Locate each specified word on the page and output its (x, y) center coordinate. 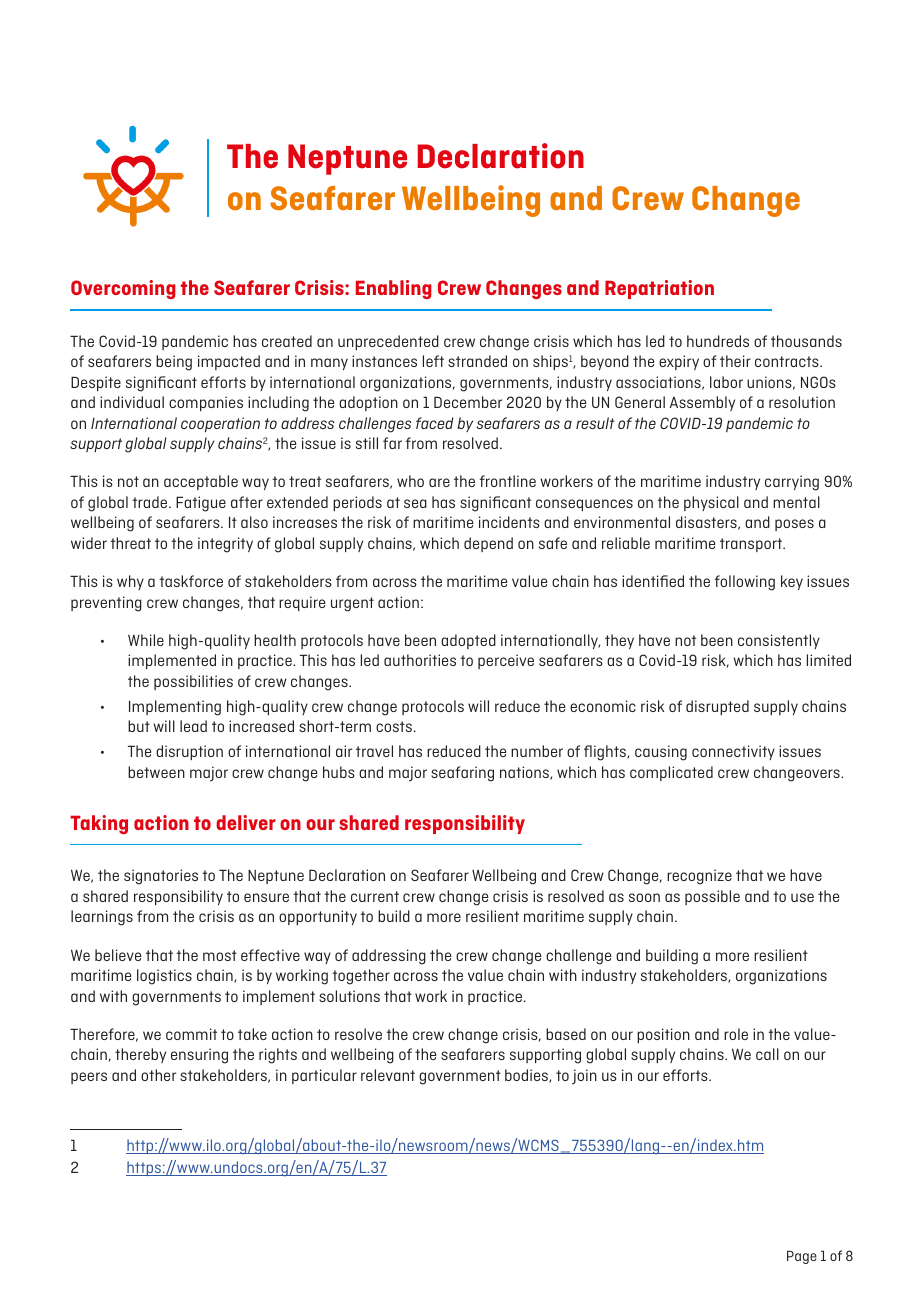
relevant (388, 1075)
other (158, 1075)
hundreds (718, 341)
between (156, 772)
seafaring (462, 774)
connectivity (733, 752)
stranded (477, 361)
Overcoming (123, 289)
